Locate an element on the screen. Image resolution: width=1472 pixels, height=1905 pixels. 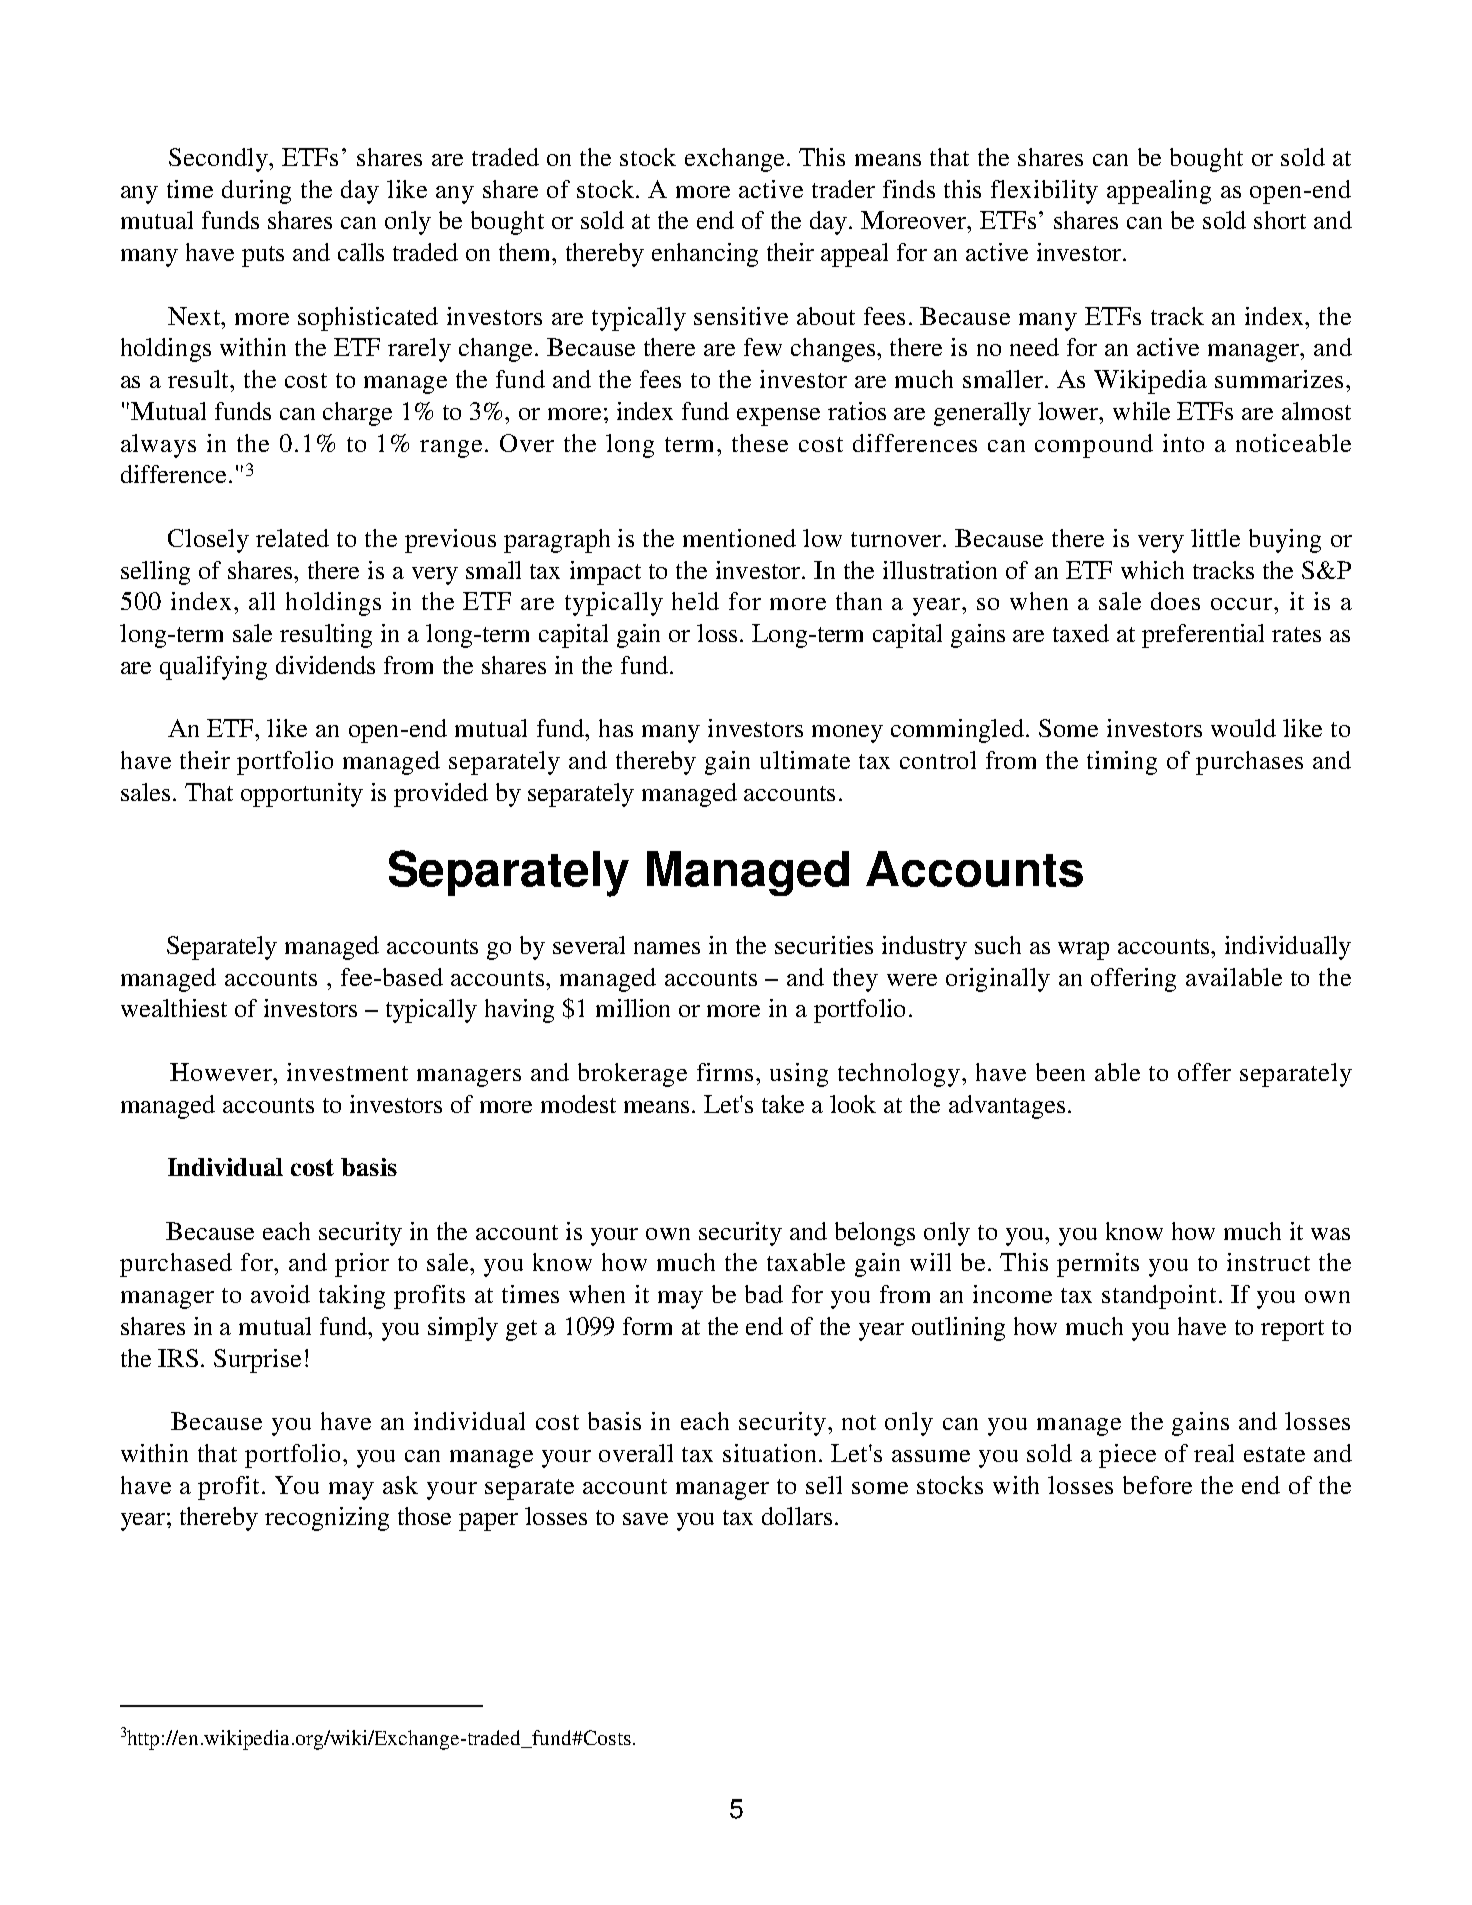
preferential is located at coordinates (1203, 636).
